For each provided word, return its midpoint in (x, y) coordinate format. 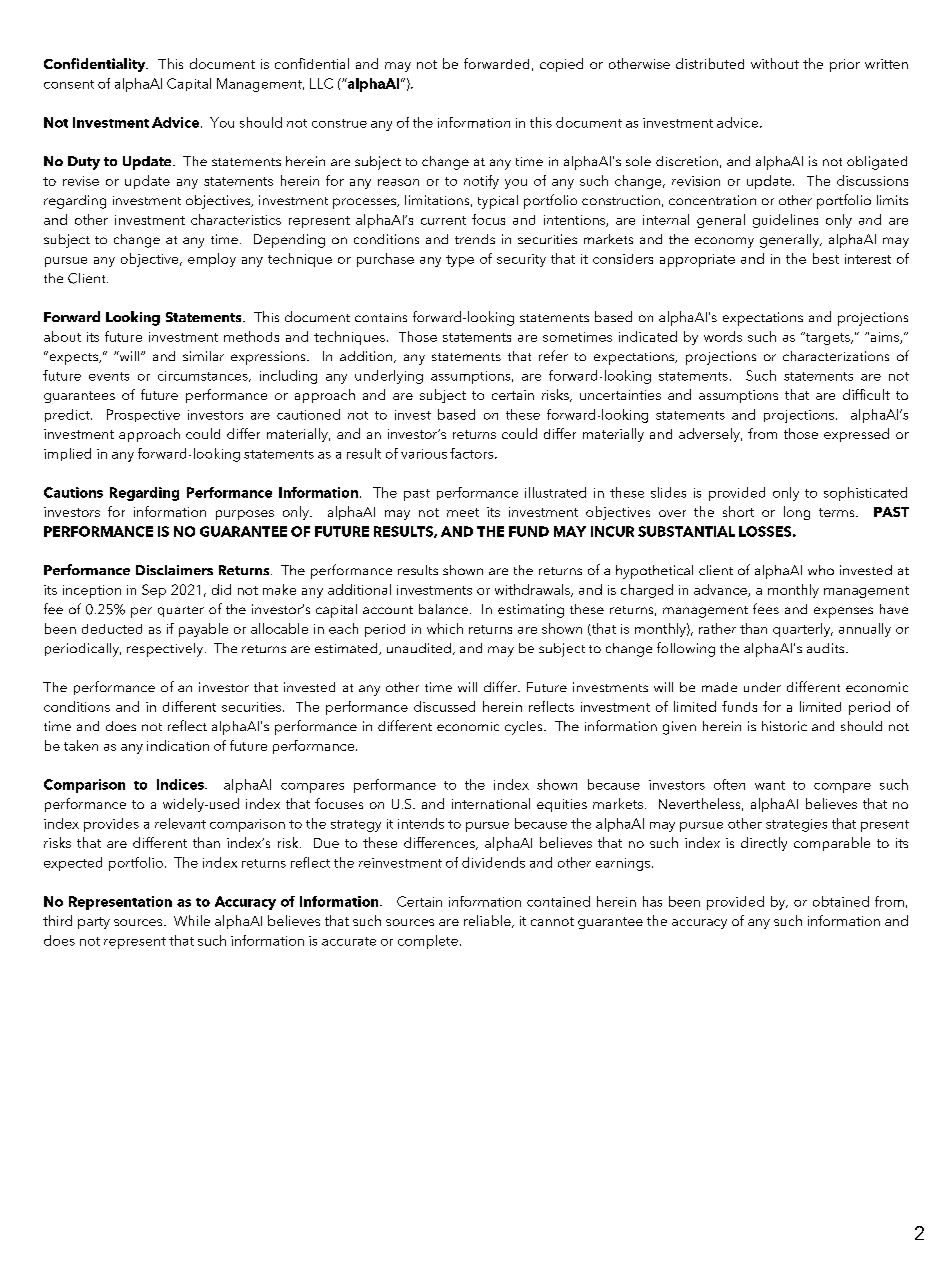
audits (827, 648)
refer (553, 355)
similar (203, 356)
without (775, 63)
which (445, 628)
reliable (488, 921)
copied (561, 65)
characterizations (836, 356)
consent (69, 84)
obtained (841, 901)
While (192, 920)
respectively (165, 650)
